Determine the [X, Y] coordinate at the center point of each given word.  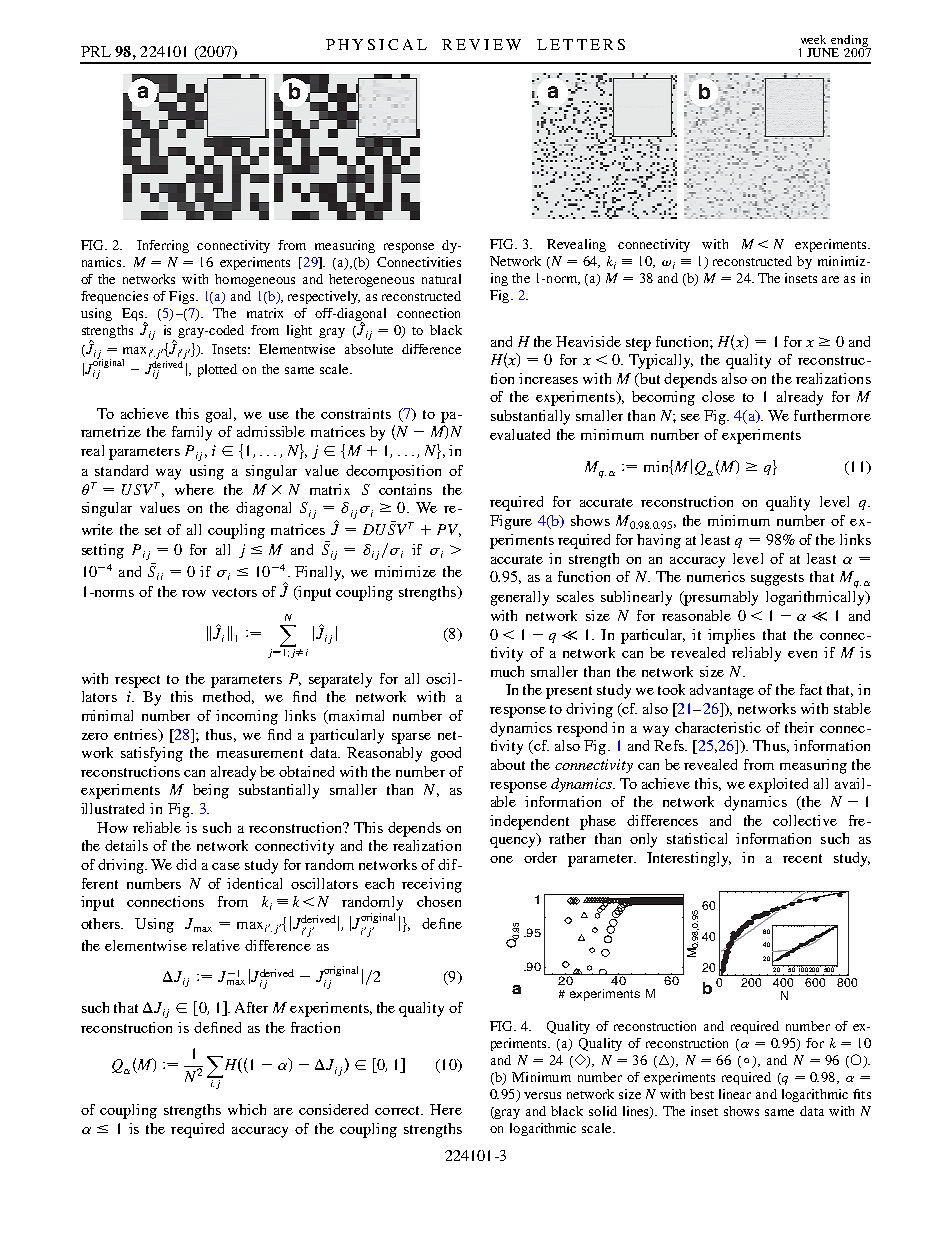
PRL [96, 51]
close [718, 396]
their [799, 727]
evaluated [520, 434]
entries [136, 734]
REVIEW [481, 44]
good [446, 754]
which [247, 1109]
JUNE [823, 52]
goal [220, 415]
